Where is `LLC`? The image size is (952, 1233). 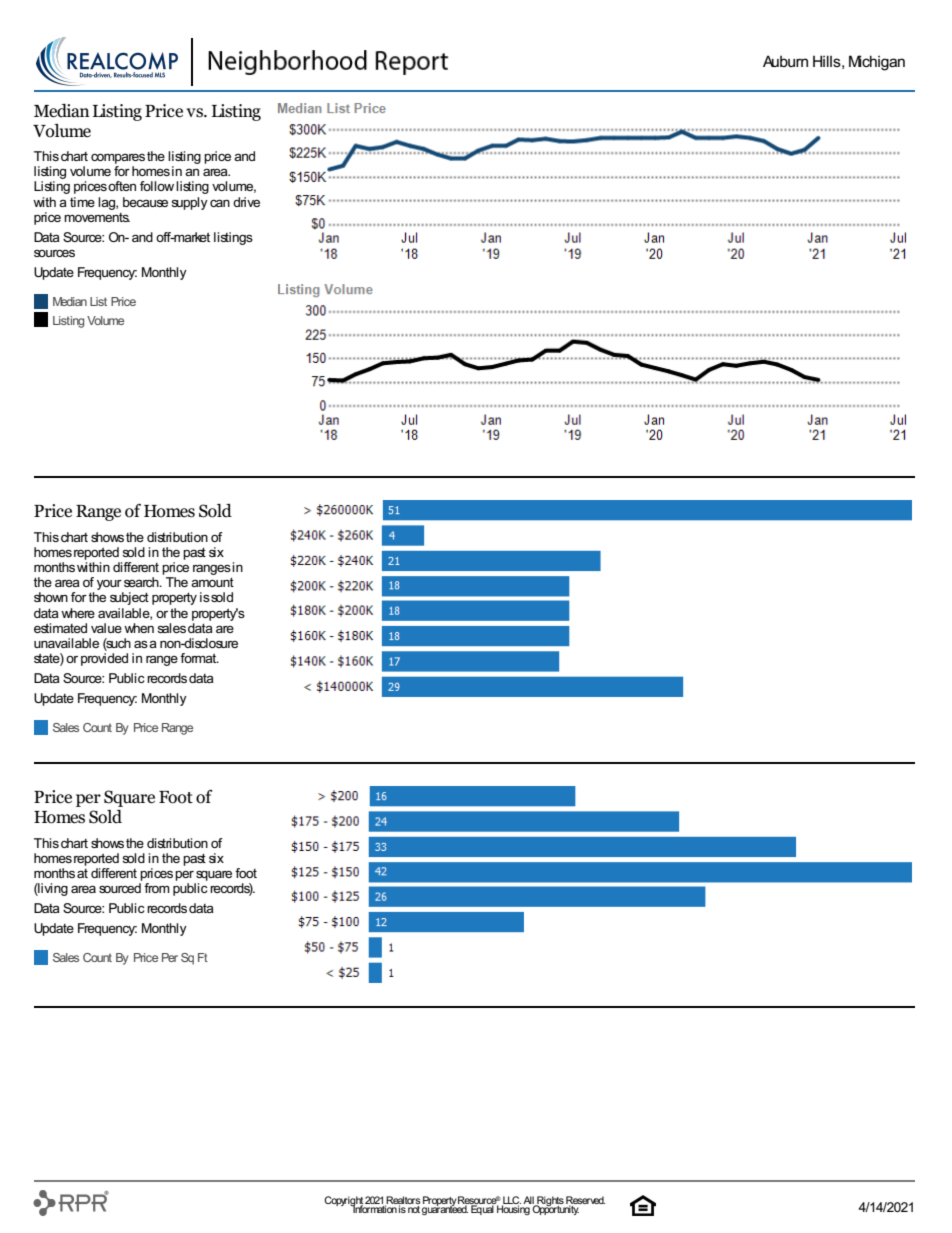 LLC is located at coordinates (511, 1201).
